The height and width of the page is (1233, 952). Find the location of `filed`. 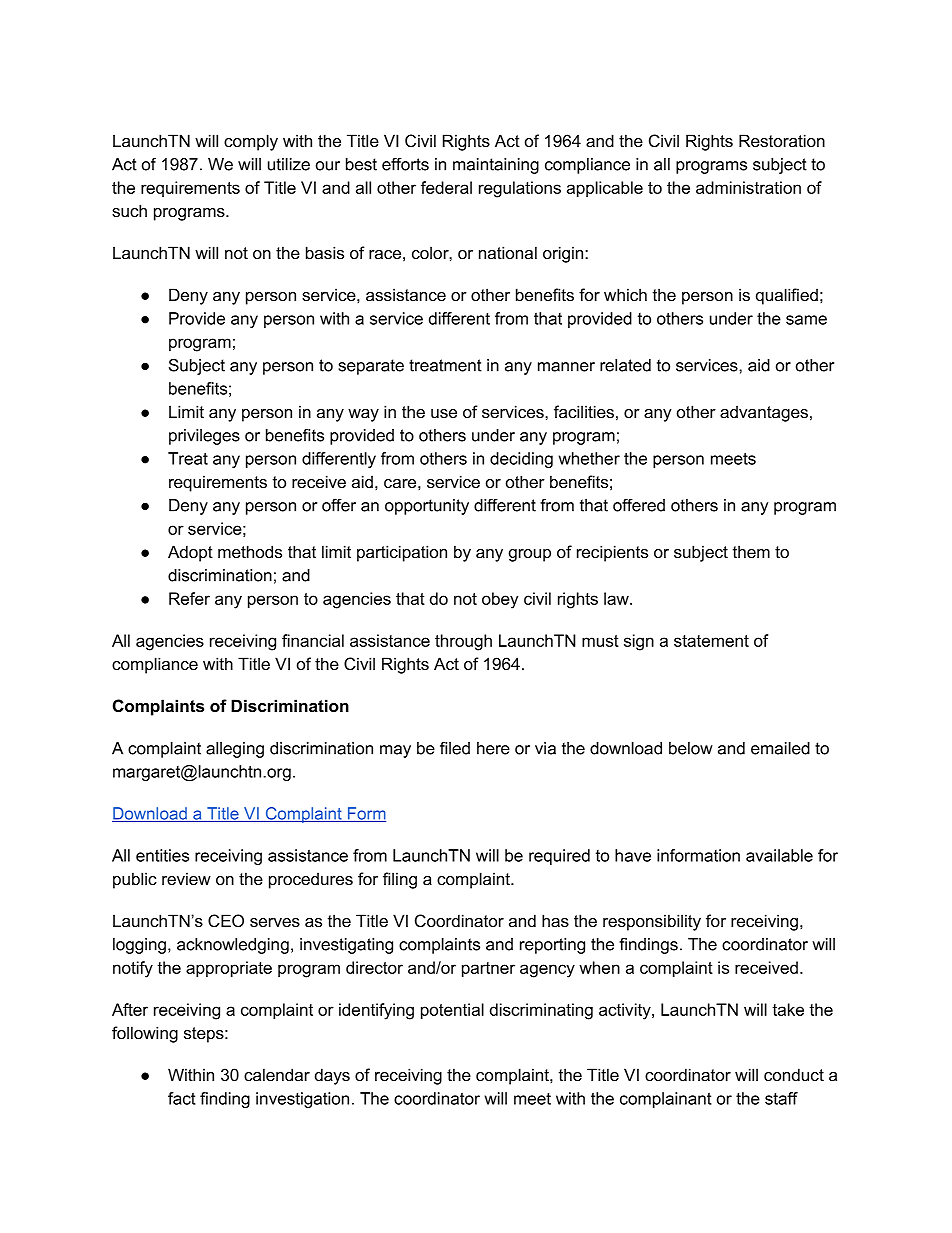

filed is located at coordinates (455, 748).
